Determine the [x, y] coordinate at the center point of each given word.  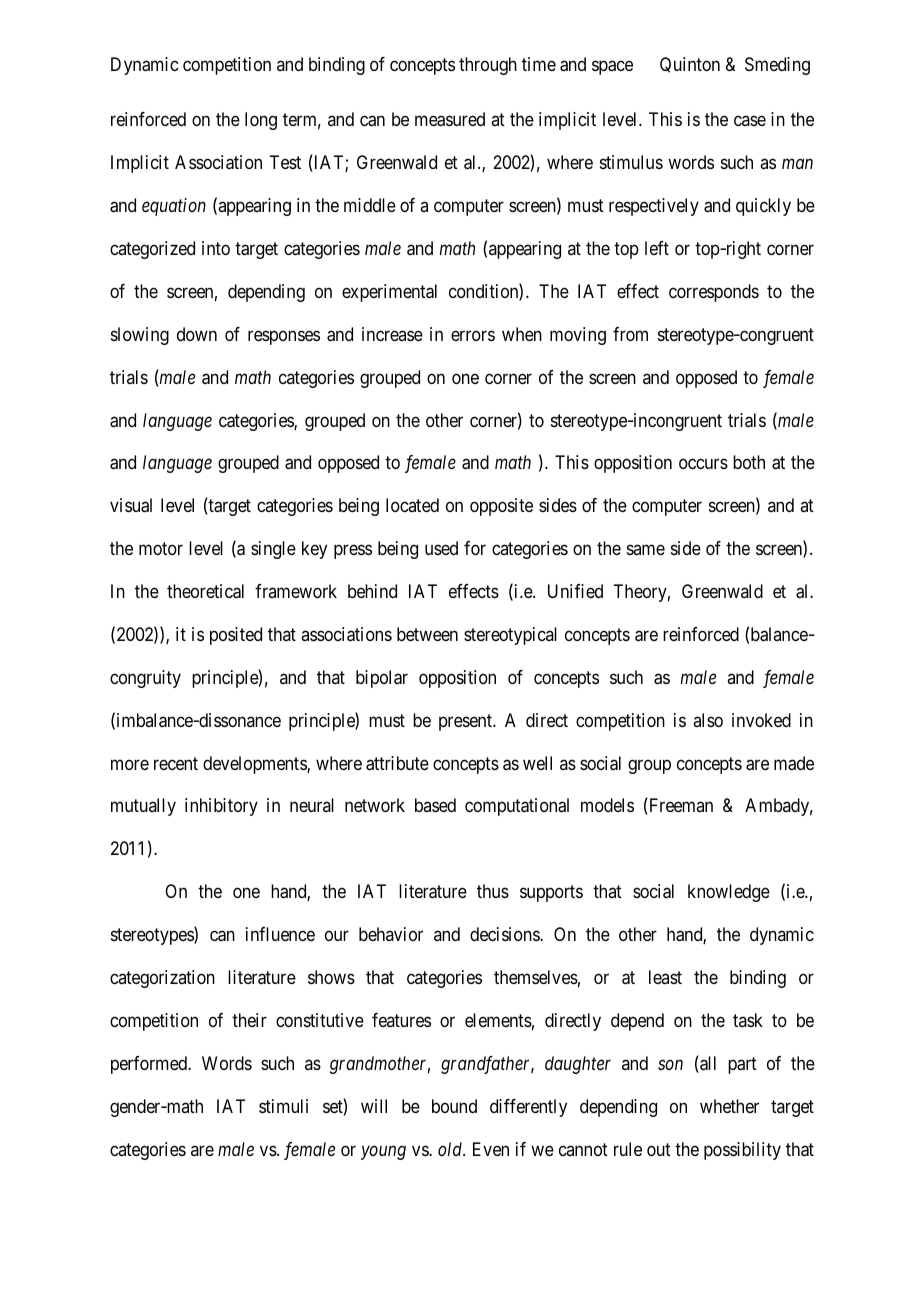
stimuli [283, 1106]
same [646, 550]
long [261, 121]
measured [450, 119]
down [197, 334]
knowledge [729, 893]
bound [454, 1106]
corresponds [714, 293]
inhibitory [221, 807]
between [427, 634]
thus [493, 891]
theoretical [205, 591]
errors [473, 335]
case [750, 121]
